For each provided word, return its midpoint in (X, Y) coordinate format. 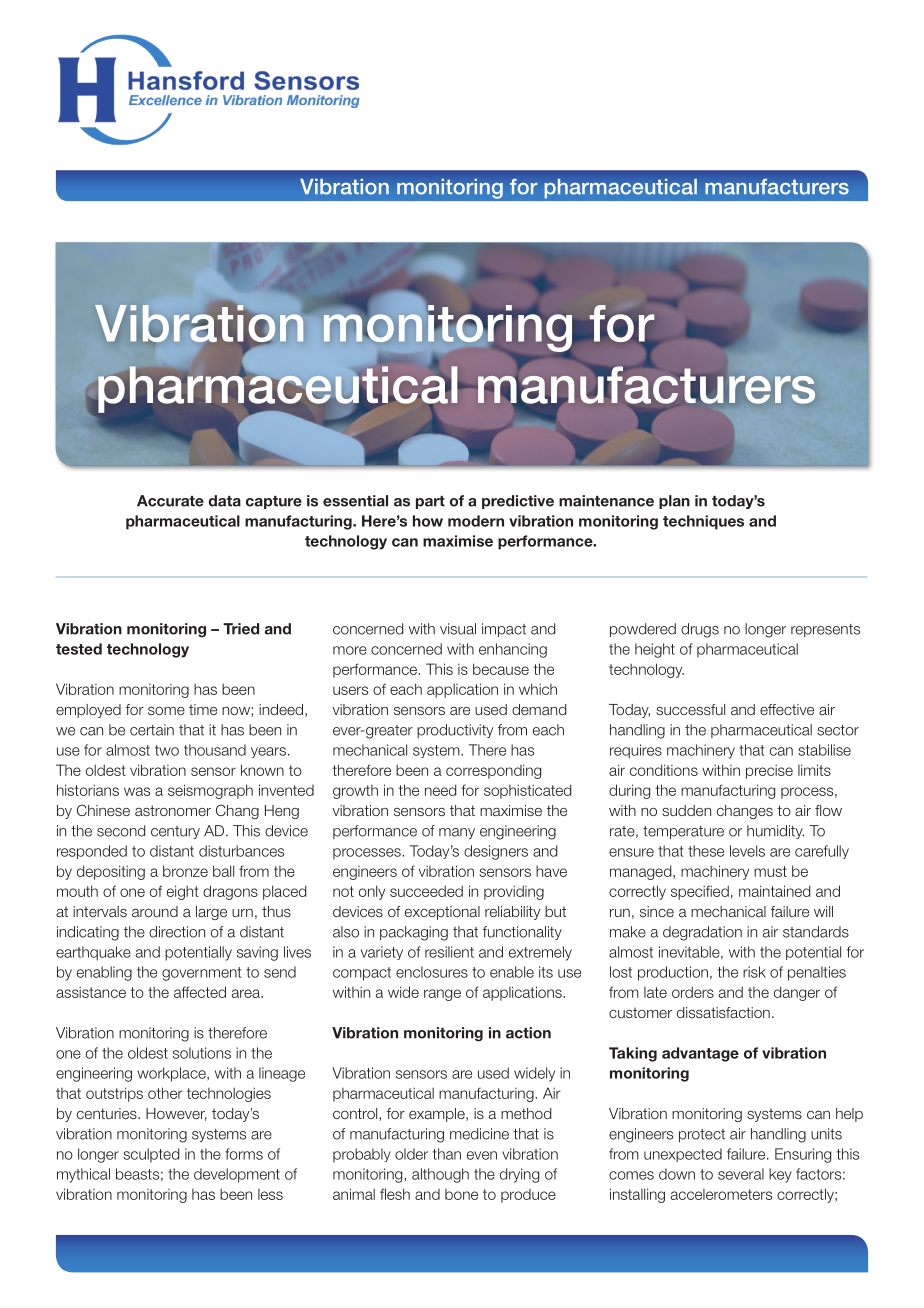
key (780, 1175)
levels (747, 851)
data (225, 501)
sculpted (151, 1155)
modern (476, 521)
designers (496, 852)
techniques (703, 522)
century (175, 832)
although (440, 1175)
